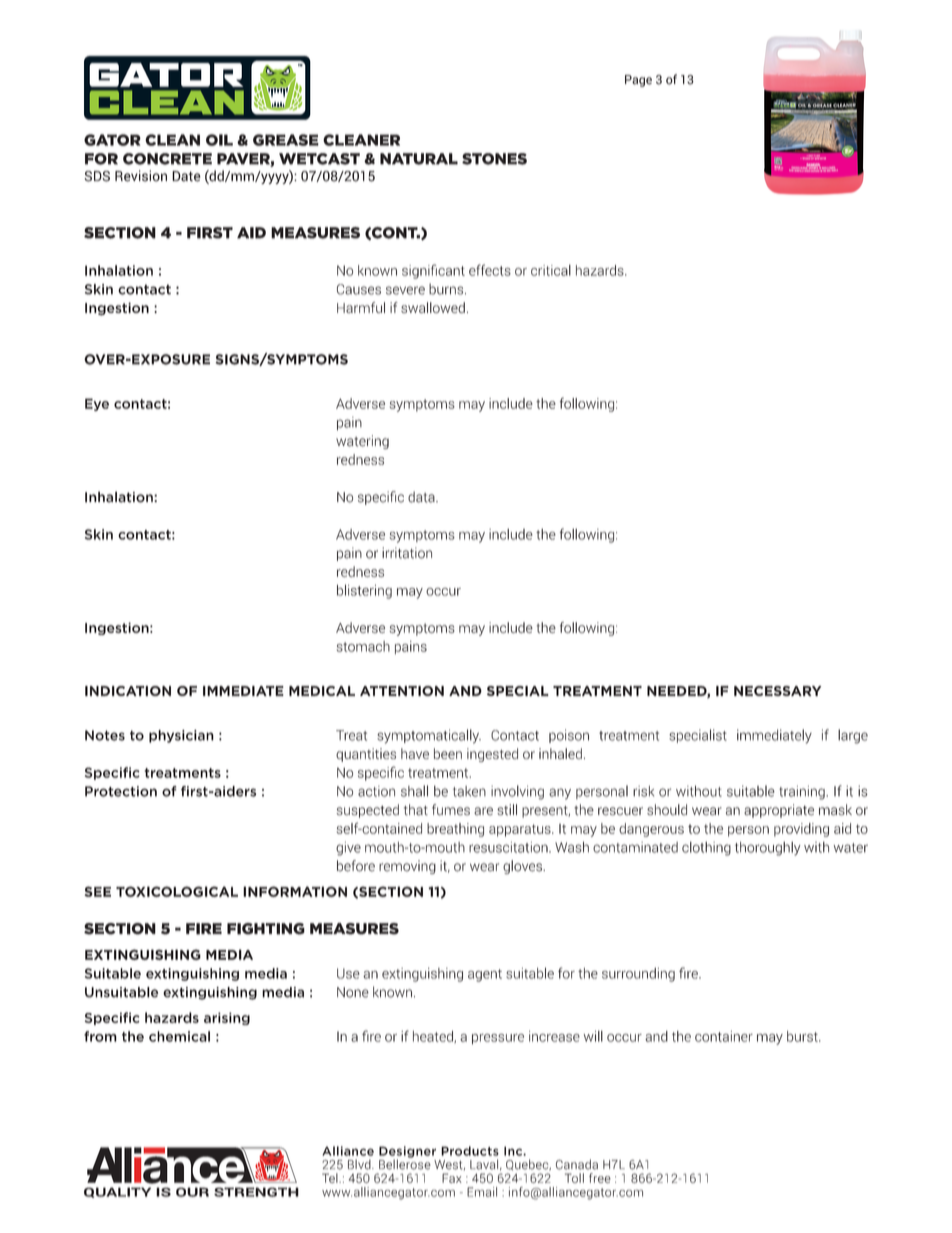 Image resolution: width=952 pixels, height=1233 pixels. Describe the element at coordinates (179, 1036) in the screenshot. I see `chemical` at that location.
